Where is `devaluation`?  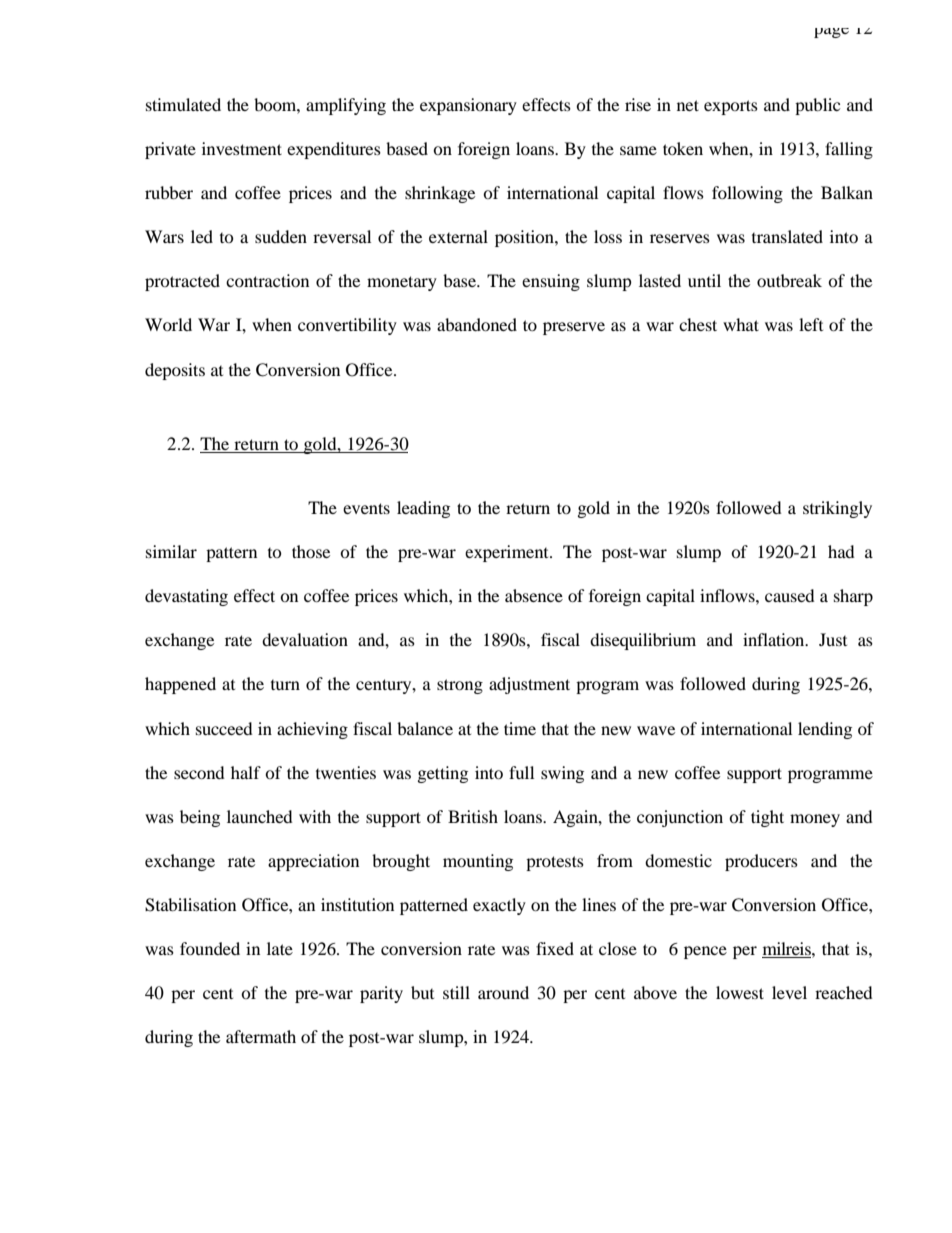 devaluation is located at coordinates (305, 639).
